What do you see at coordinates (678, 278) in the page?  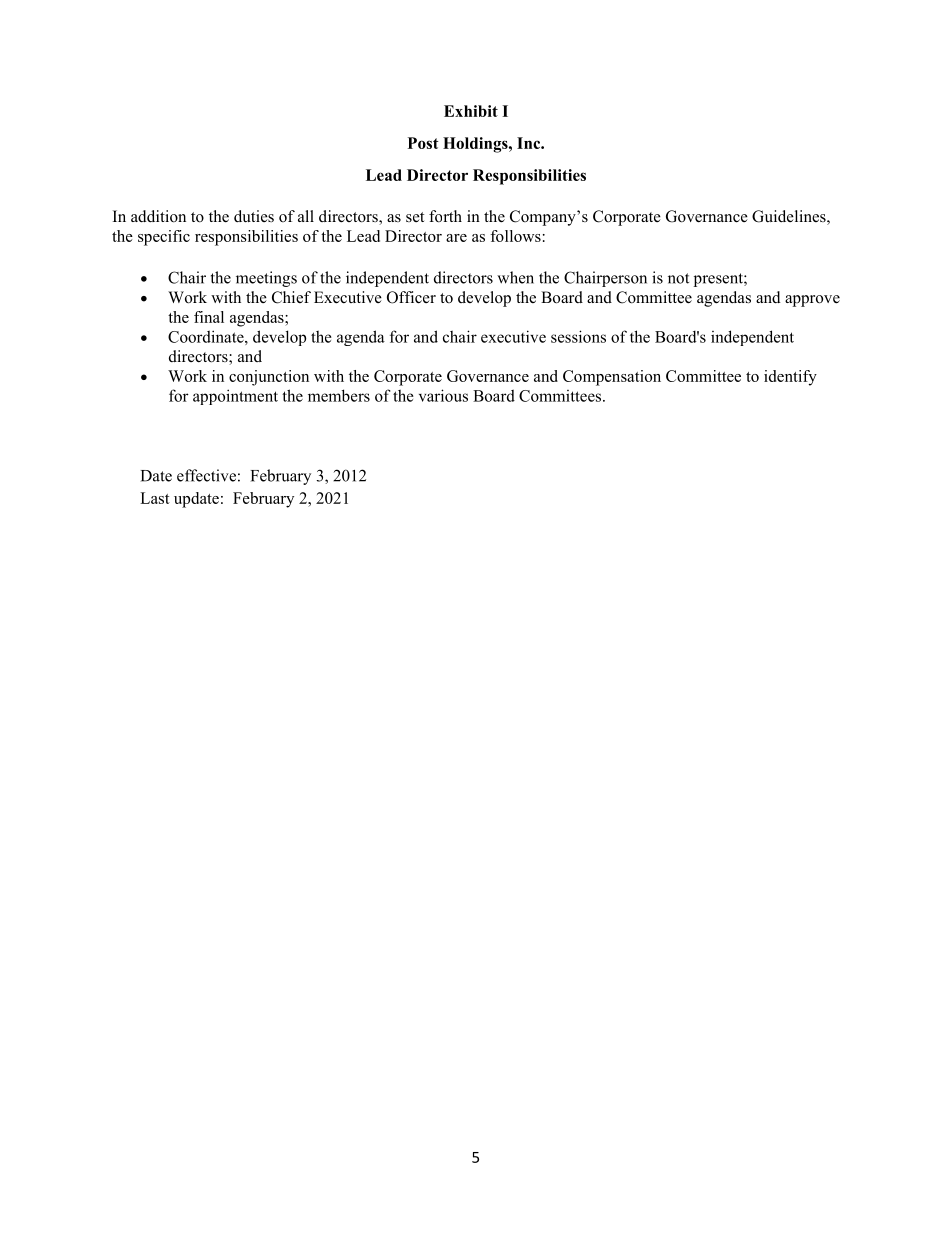 I see `not` at bounding box center [678, 278].
